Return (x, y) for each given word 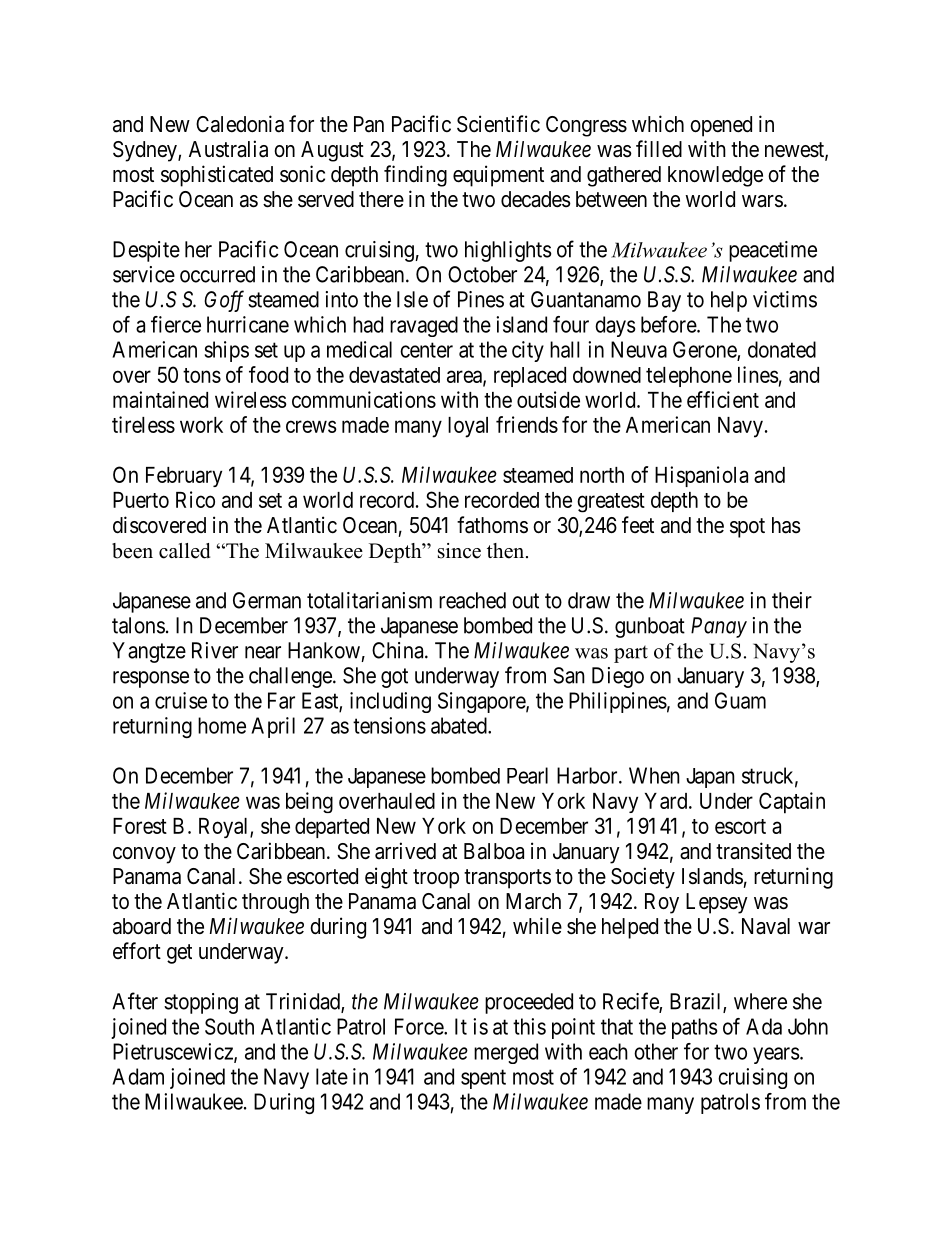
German (267, 600)
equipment (498, 176)
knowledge (715, 176)
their (792, 600)
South (229, 1026)
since (459, 551)
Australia (228, 149)
